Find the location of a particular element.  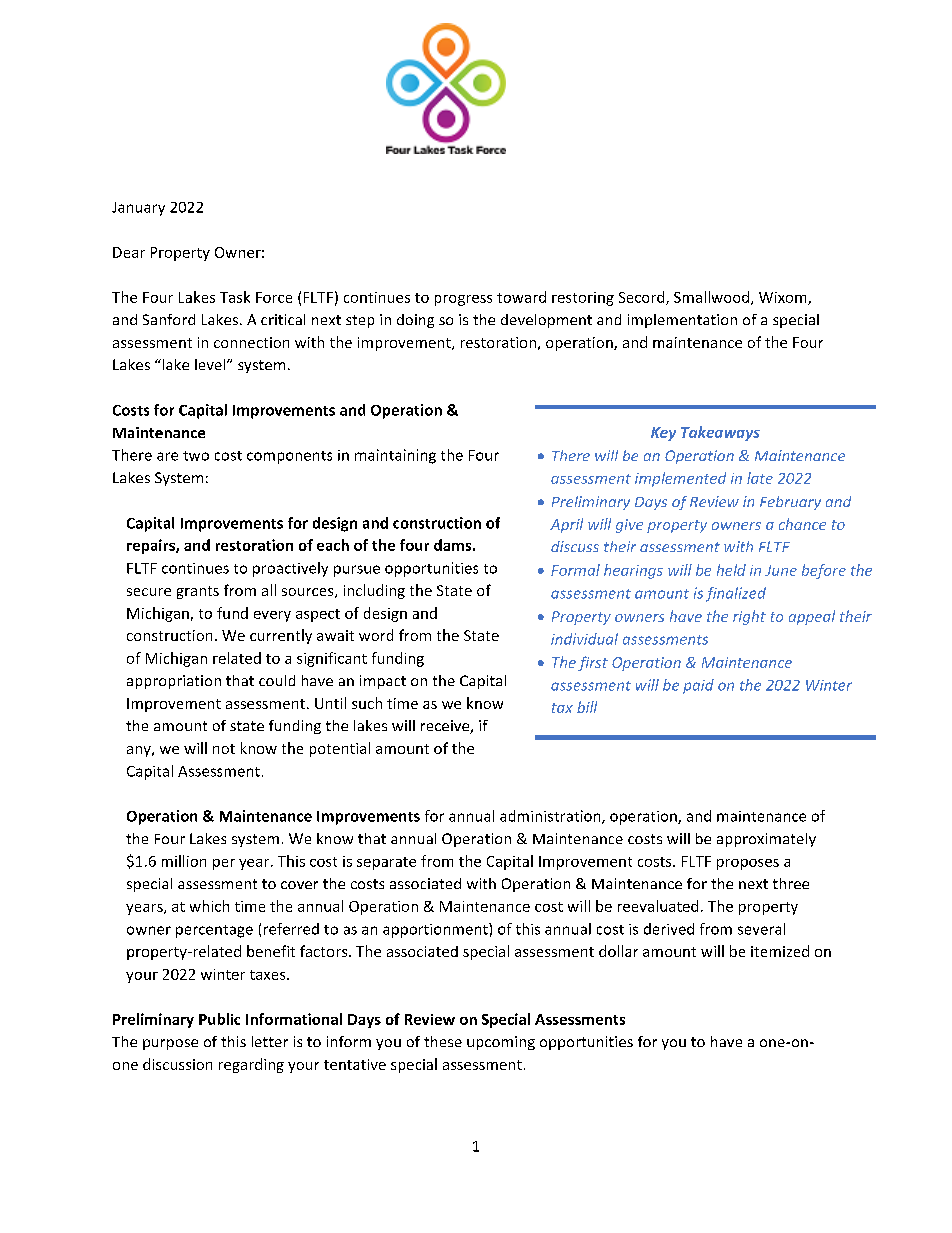

two is located at coordinates (196, 456).
